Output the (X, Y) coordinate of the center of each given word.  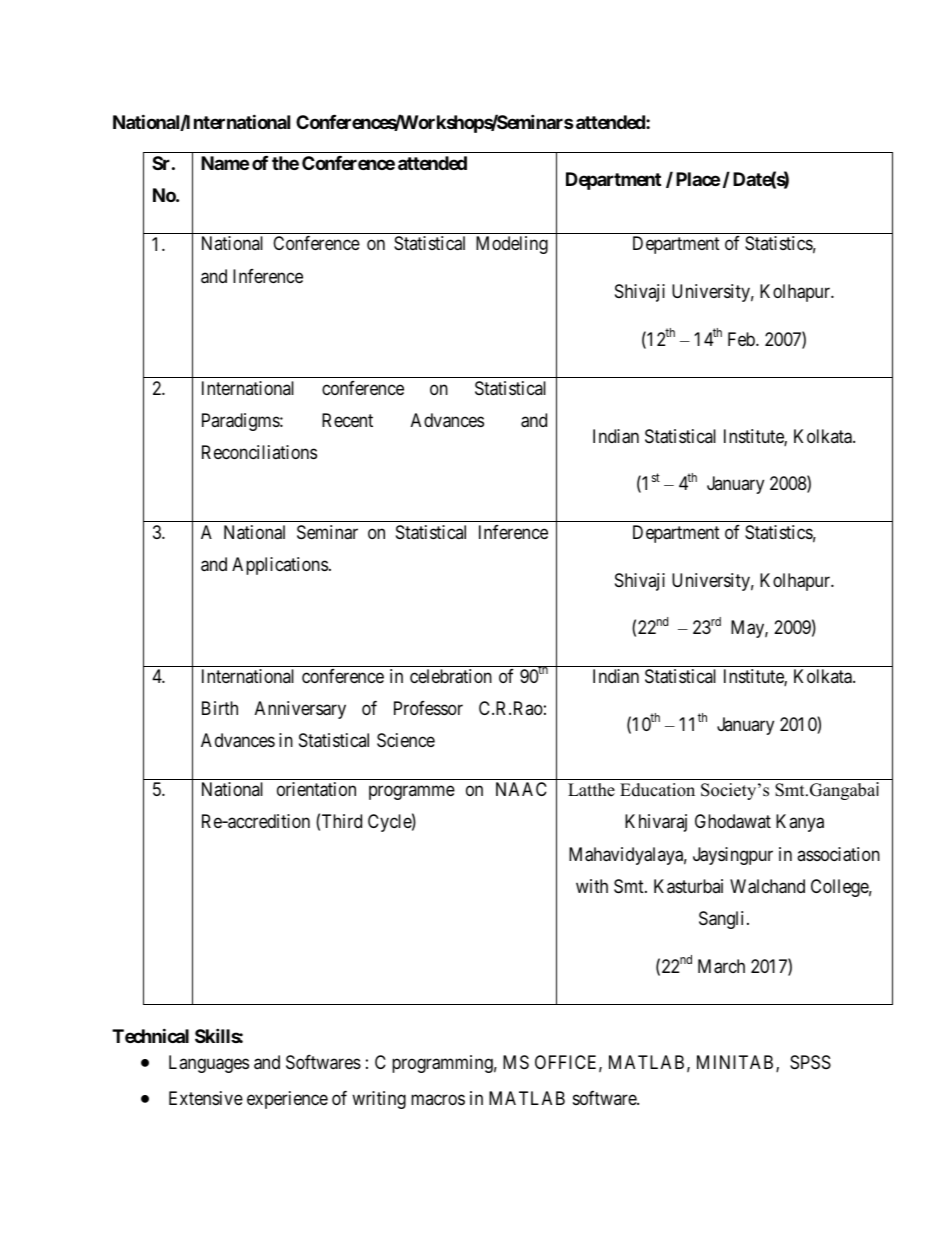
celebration (451, 676)
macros (438, 1100)
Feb (742, 339)
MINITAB (737, 1063)
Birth (220, 708)
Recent (347, 420)
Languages (209, 1064)
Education (657, 790)
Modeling (512, 245)
